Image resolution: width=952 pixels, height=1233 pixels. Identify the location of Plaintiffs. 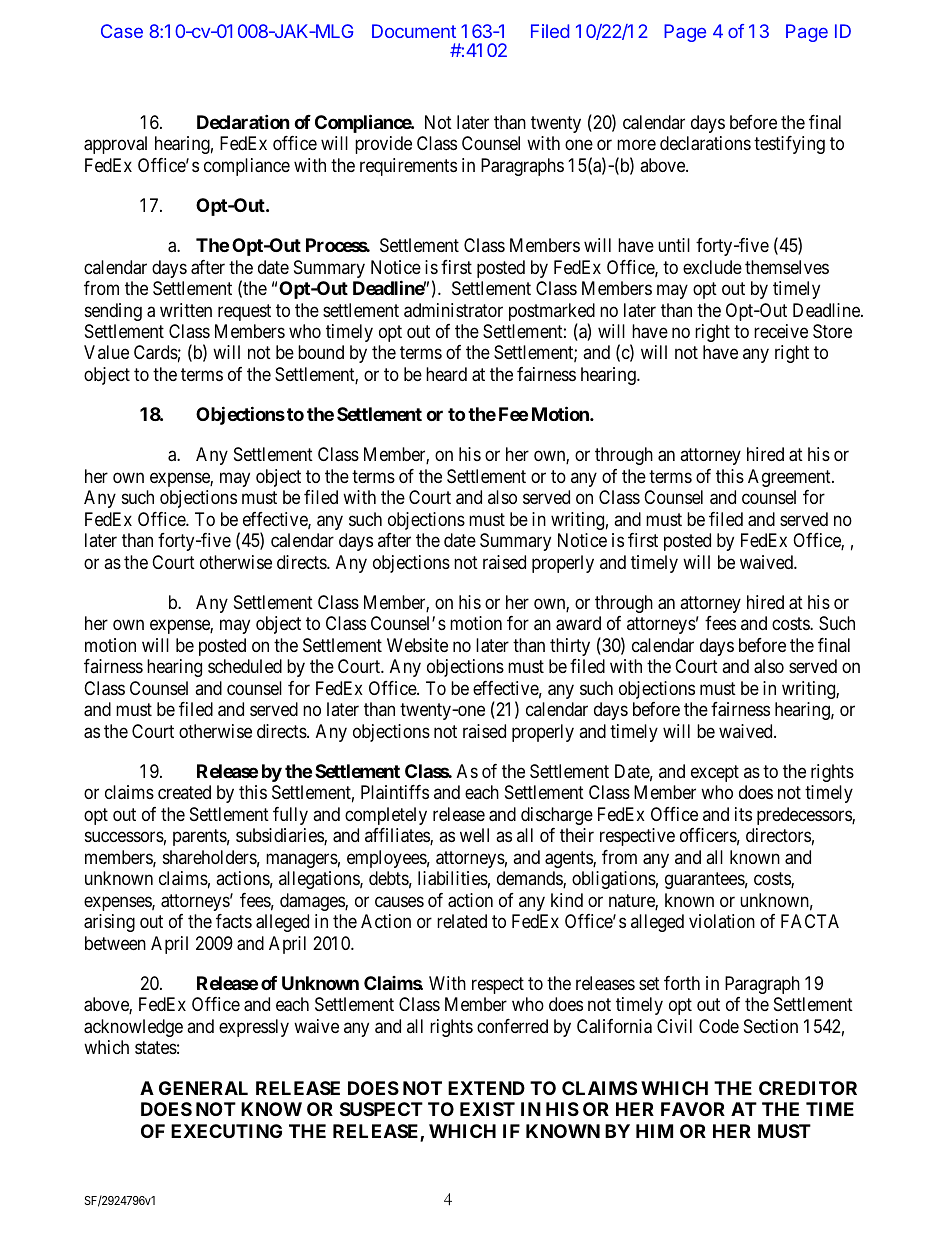
(395, 792).
